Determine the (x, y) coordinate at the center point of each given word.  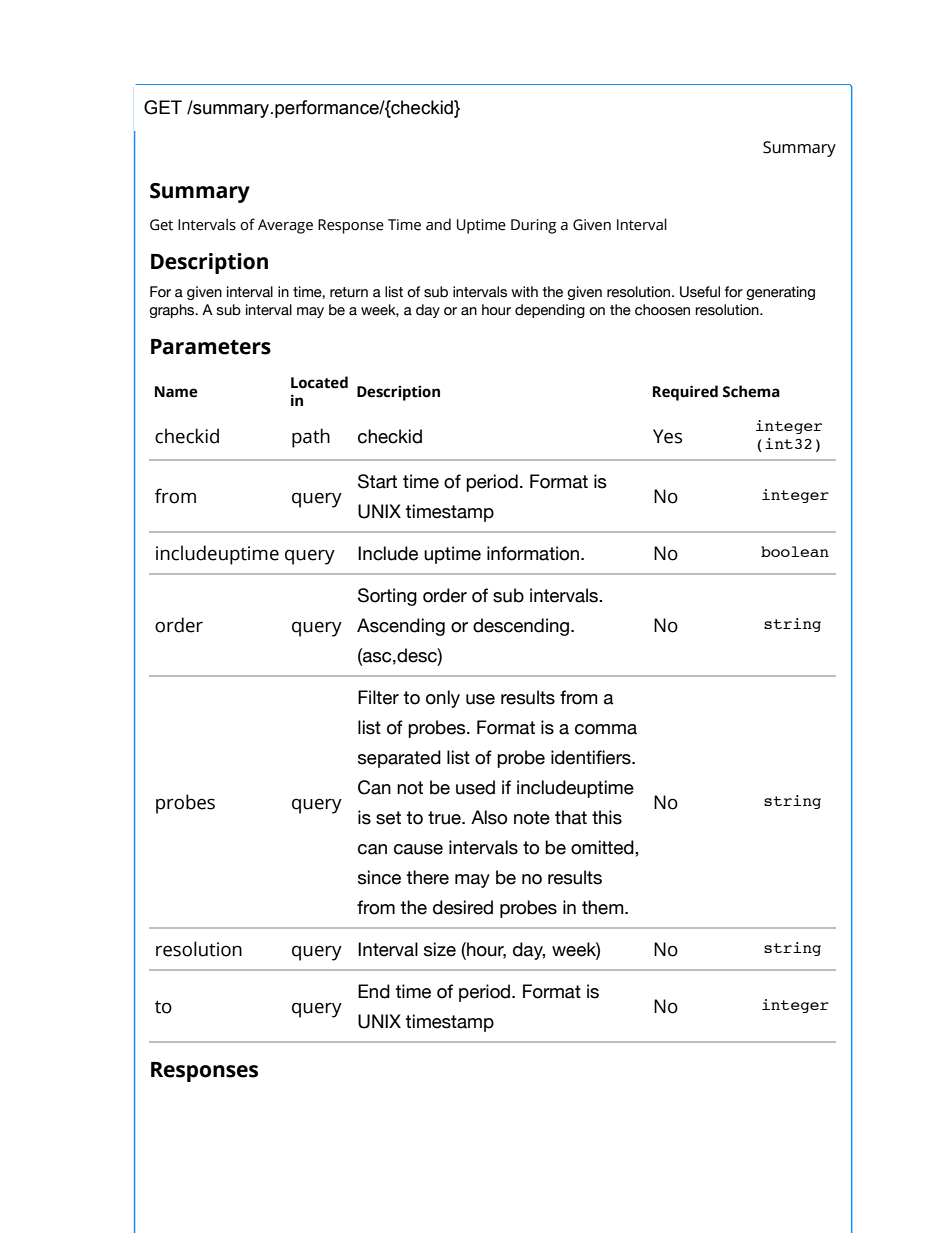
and (438, 224)
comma (606, 729)
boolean (795, 551)
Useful (700, 292)
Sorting (387, 597)
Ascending (401, 627)
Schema (751, 391)
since (379, 877)
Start (377, 481)
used (475, 787)
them (604, 907)
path (311, 438)
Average (285, 226)
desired (463, 907)
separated (399, 759)
